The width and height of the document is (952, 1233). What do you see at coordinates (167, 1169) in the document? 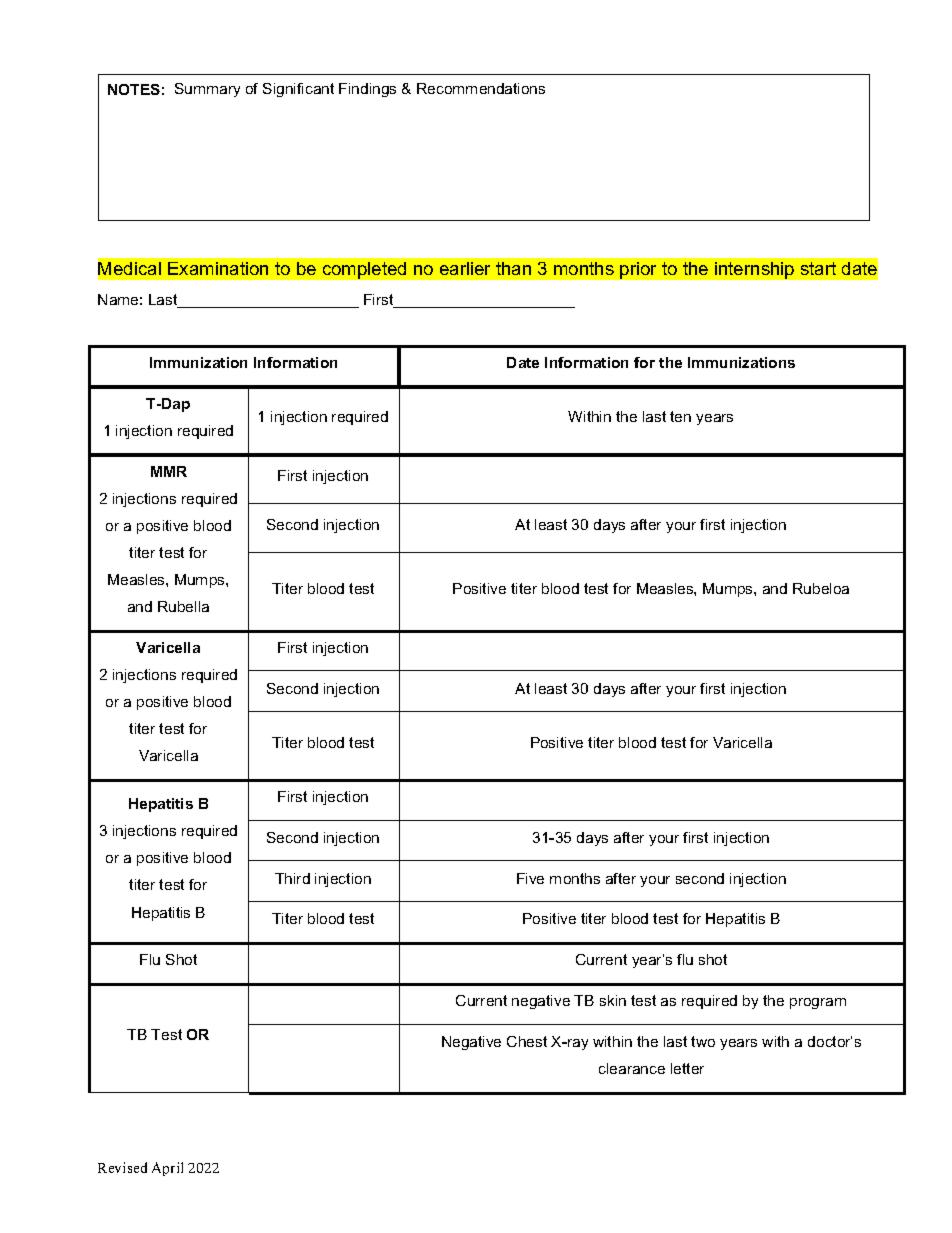
I see `April` at bounding box center [167, 1169].
